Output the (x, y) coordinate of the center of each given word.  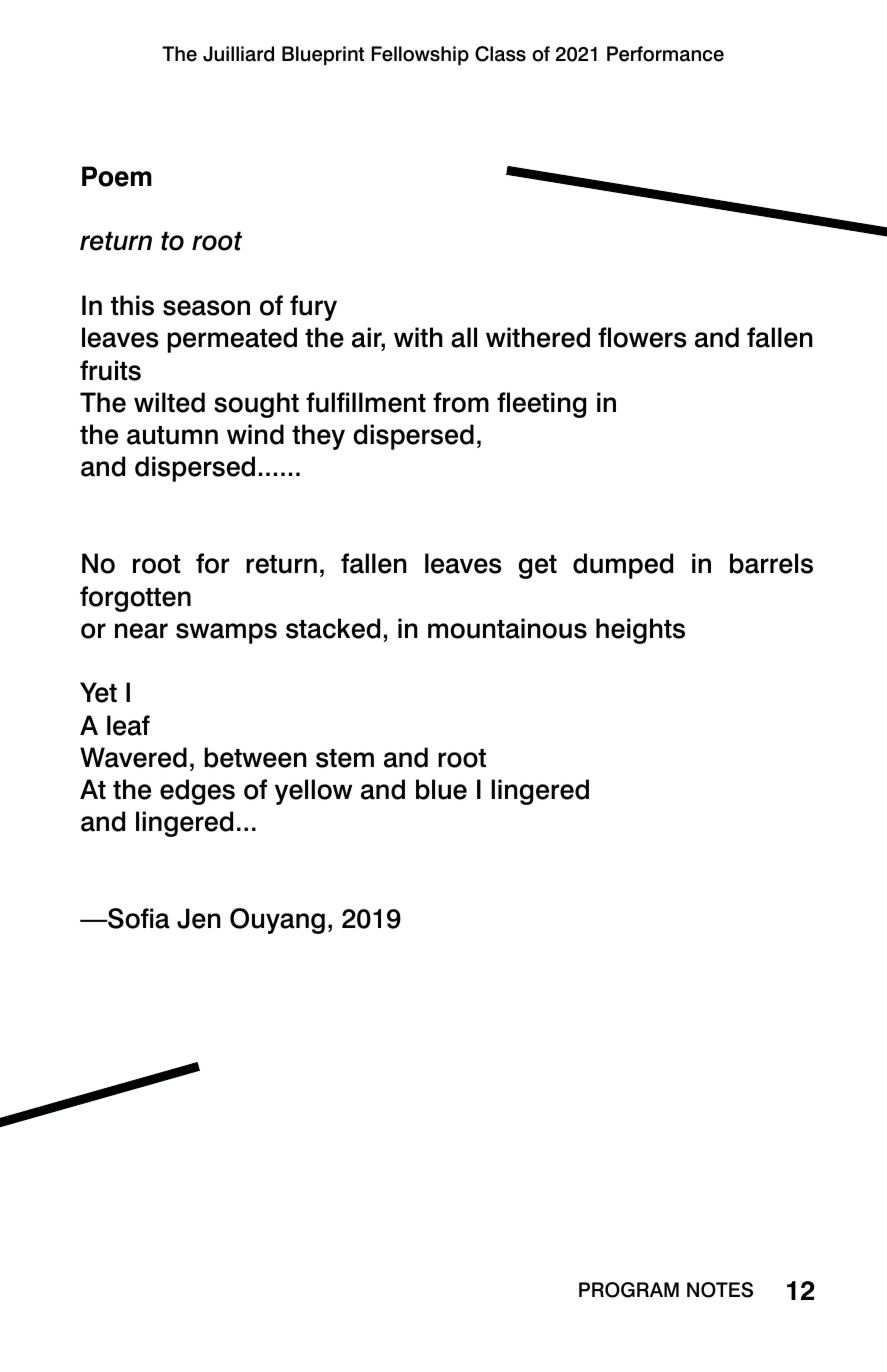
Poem (117, 176)
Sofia (138, 918)
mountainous (507, 628)
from (461, 402)
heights (640, 631)
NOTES (720, 1290)
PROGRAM (629, 1290)
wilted (169, 402)
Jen (199, 918)
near (141, 631)
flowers (642, 337)
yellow (313, 792)
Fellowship (420, 56)
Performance (665, 54)
